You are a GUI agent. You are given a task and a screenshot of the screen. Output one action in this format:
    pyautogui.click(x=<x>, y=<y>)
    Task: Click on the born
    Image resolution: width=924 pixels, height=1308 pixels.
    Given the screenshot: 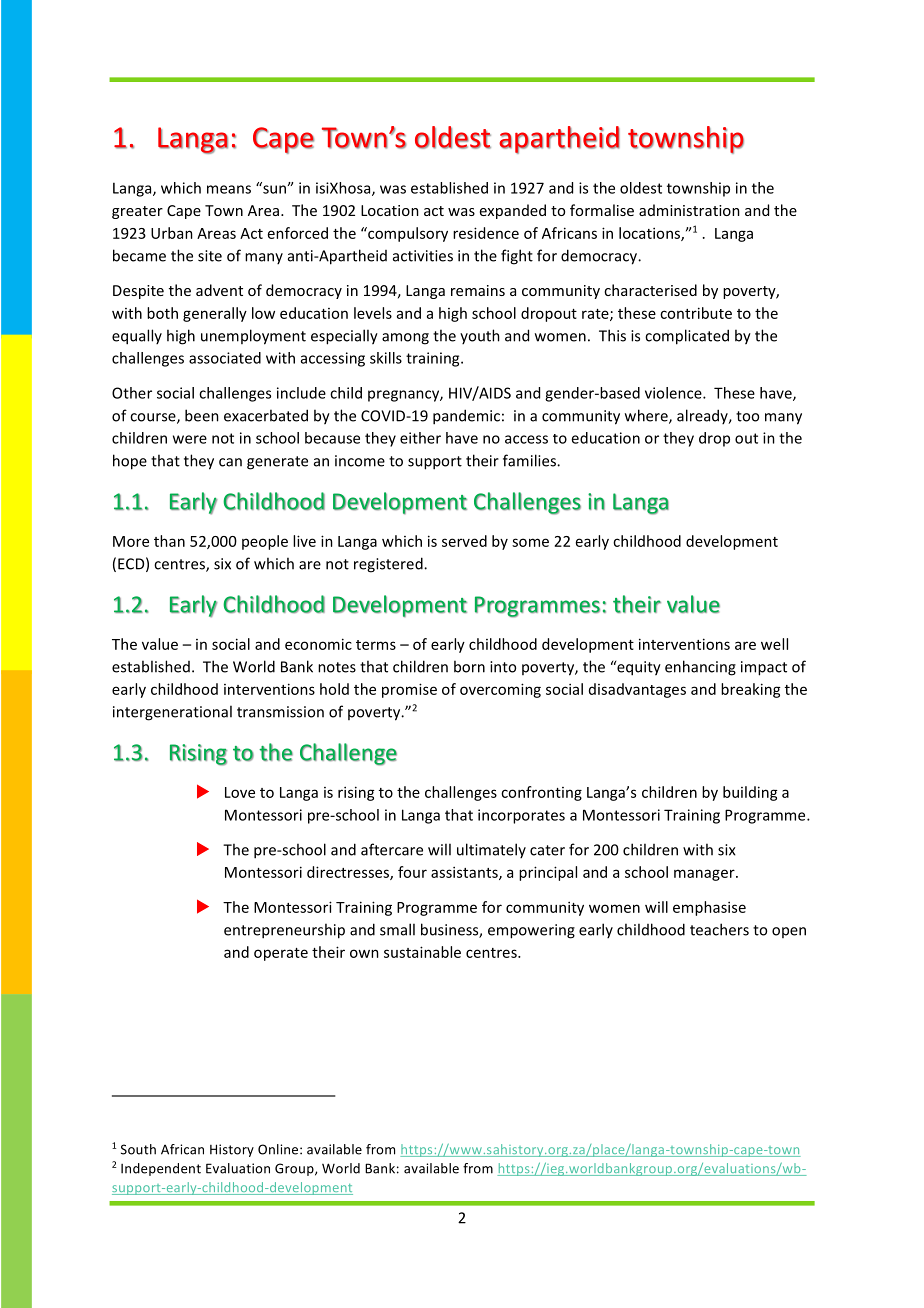 What is the action you would take?
    pyautogui.click(x=469, y=666)
